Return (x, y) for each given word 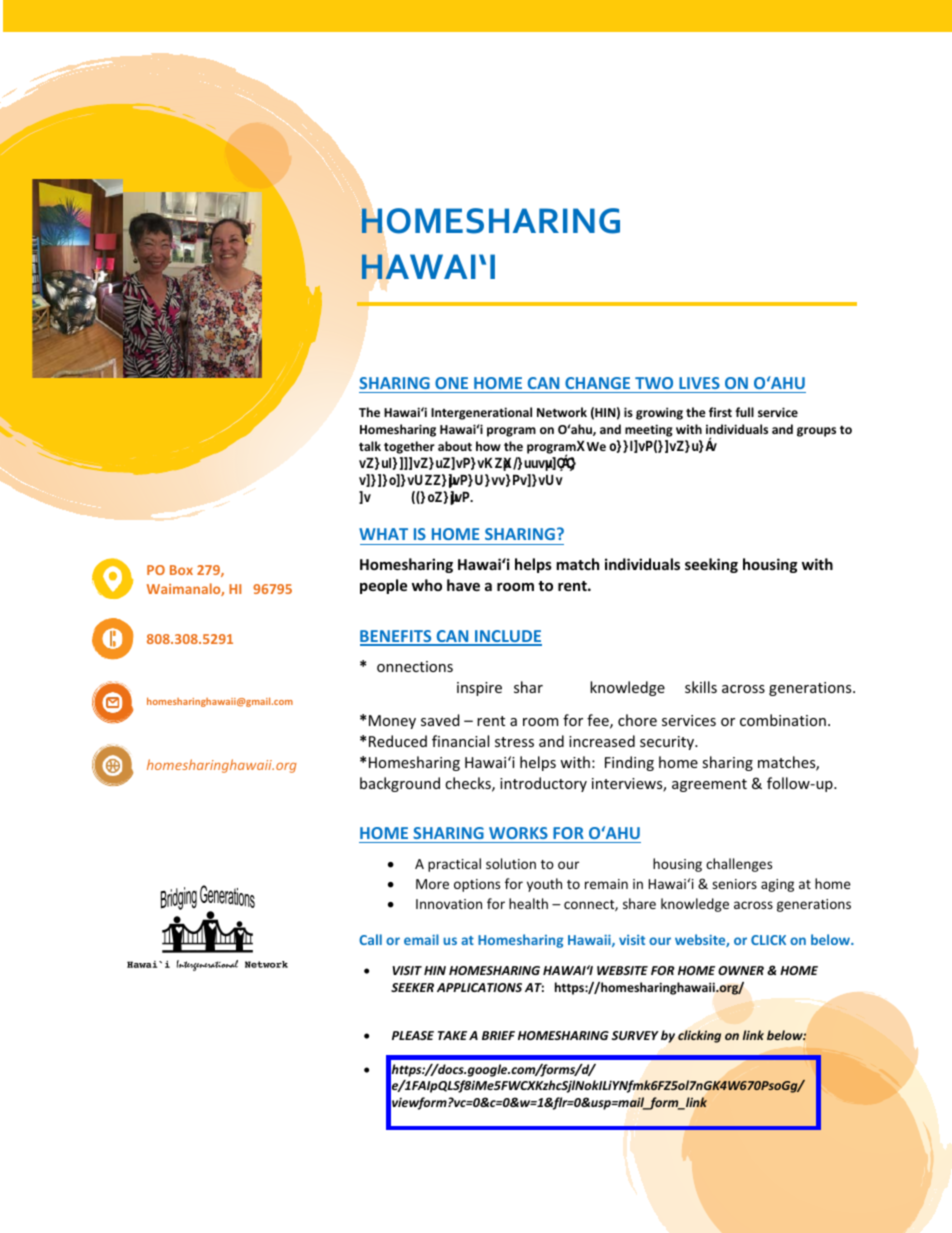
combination (783, 720)
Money (392, 722)
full (744, 412)
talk (370, 446)
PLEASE (413, 1035)
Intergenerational (481, 413)
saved (440, 720)
